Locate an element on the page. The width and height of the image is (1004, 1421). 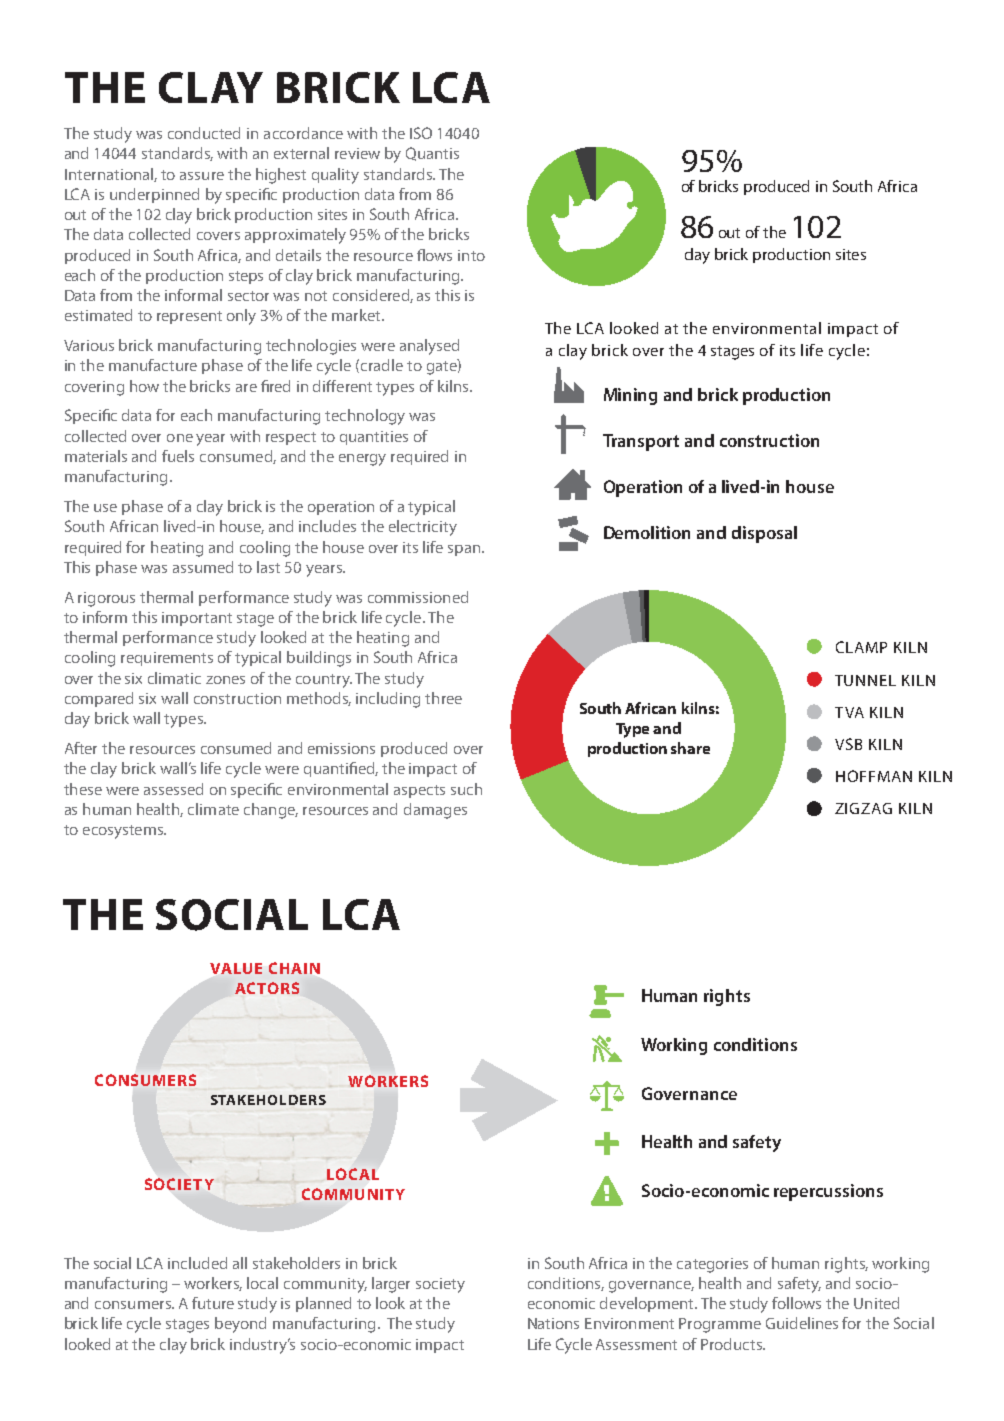
ZIGZAG is located at coordinates (863, 808).
